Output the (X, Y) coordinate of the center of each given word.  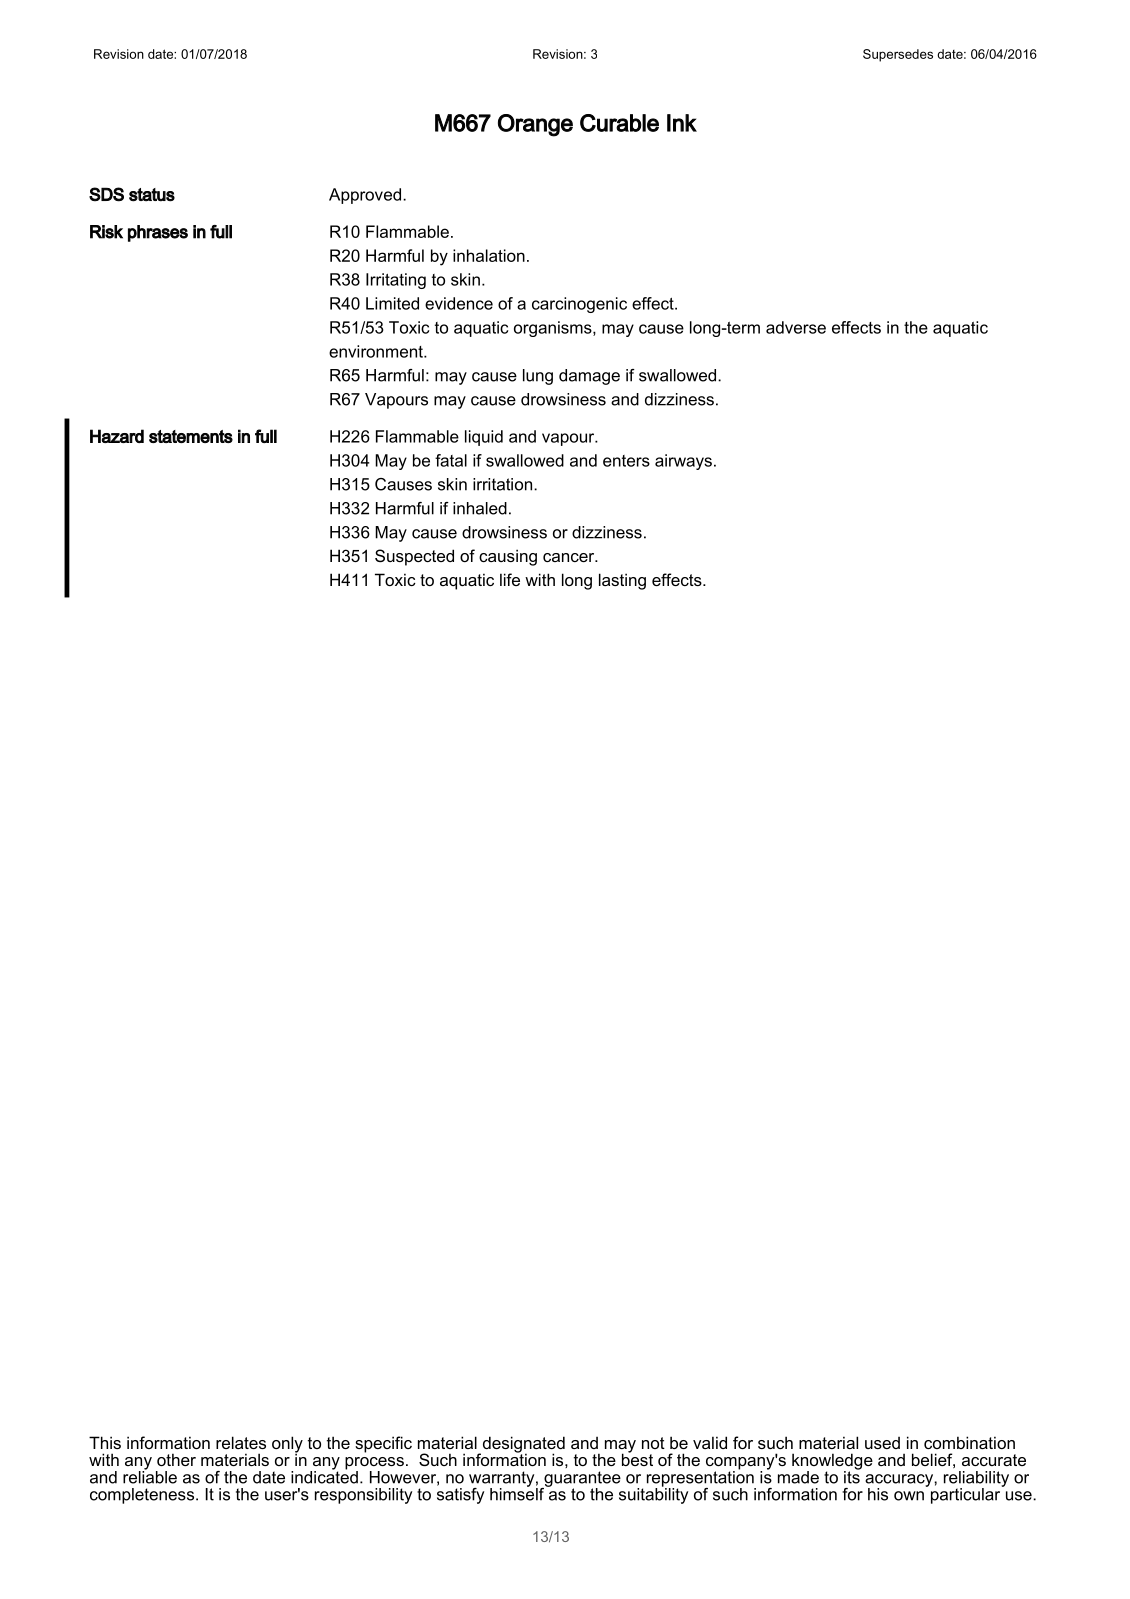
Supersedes (898, 55)
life (510, 579)
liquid (484, 438)
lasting (622, 581)
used (882, 1443)
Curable (619, 123)
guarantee (581, 1480)
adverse (796, 327)
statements (191, 436)
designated (522, 1445)
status (152, 195)
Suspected (414, 557)
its (853, 1476)
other (176, 1459)
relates (241, 1442)
